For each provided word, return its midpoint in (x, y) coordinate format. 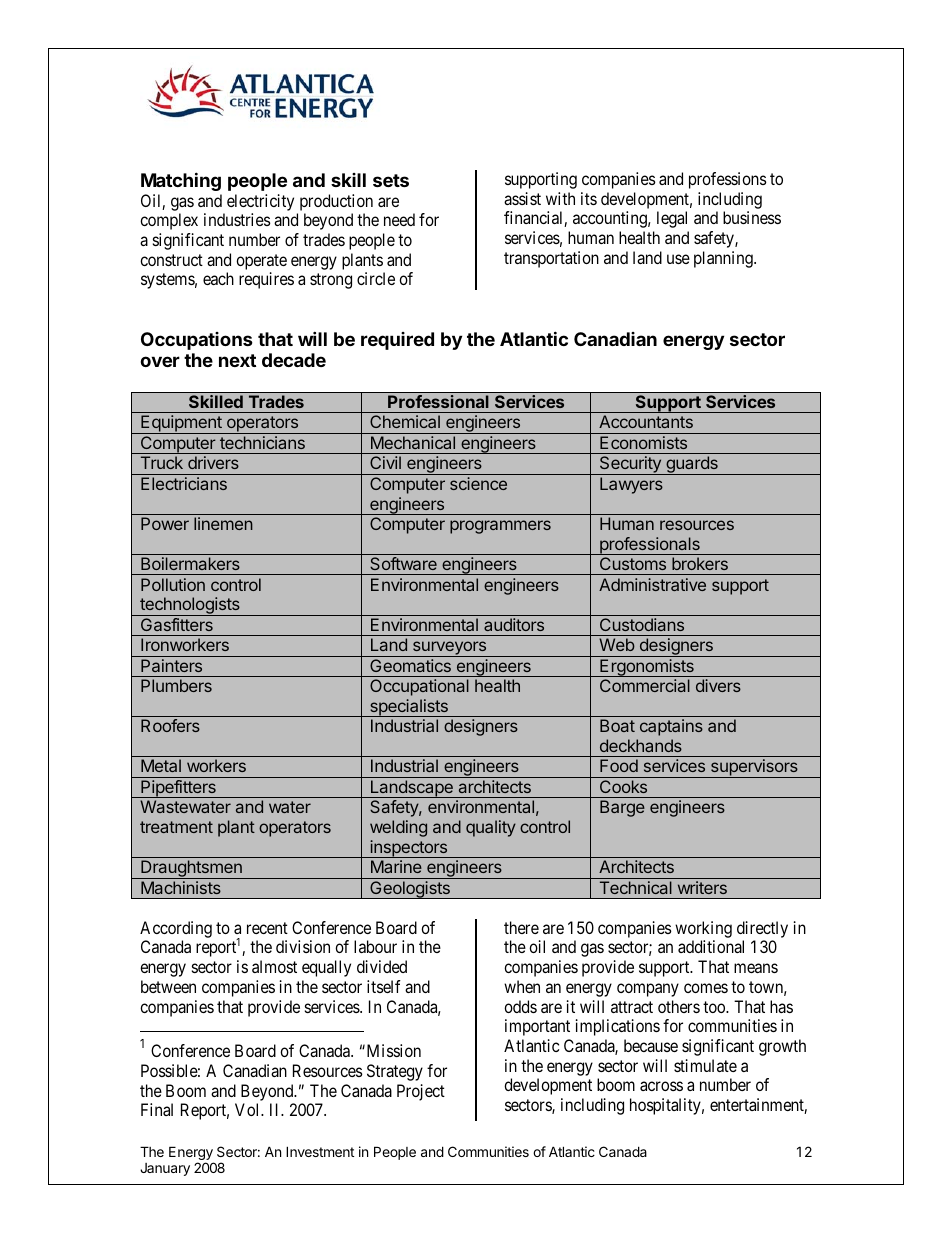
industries (237, 219)
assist (522, 198)
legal (672, 219)
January (165, 1169)
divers (718, 685)
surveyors (449, 649)
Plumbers (176, 685)
